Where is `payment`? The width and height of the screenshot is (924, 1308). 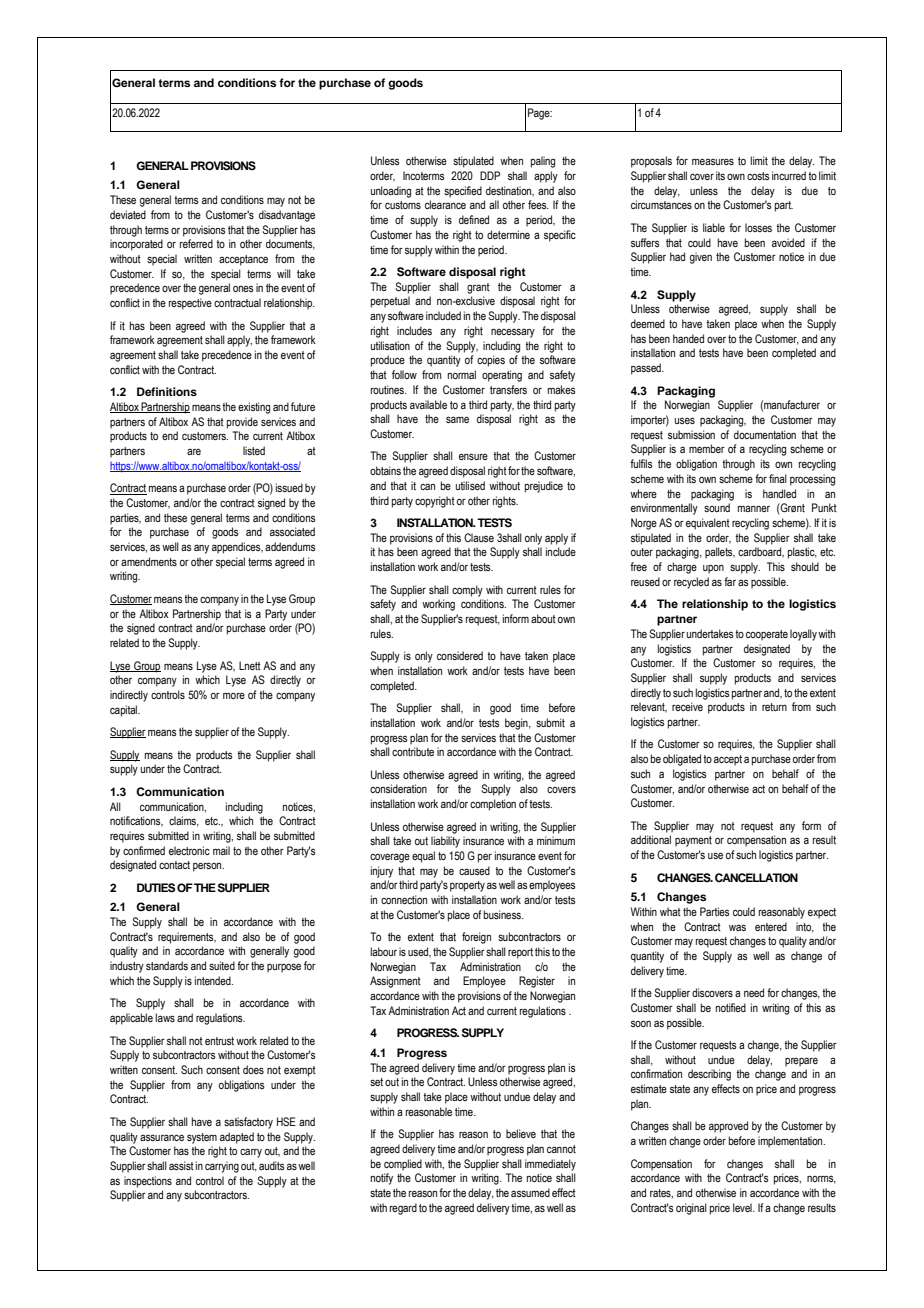 payment is located at coordinates (693, 841).
